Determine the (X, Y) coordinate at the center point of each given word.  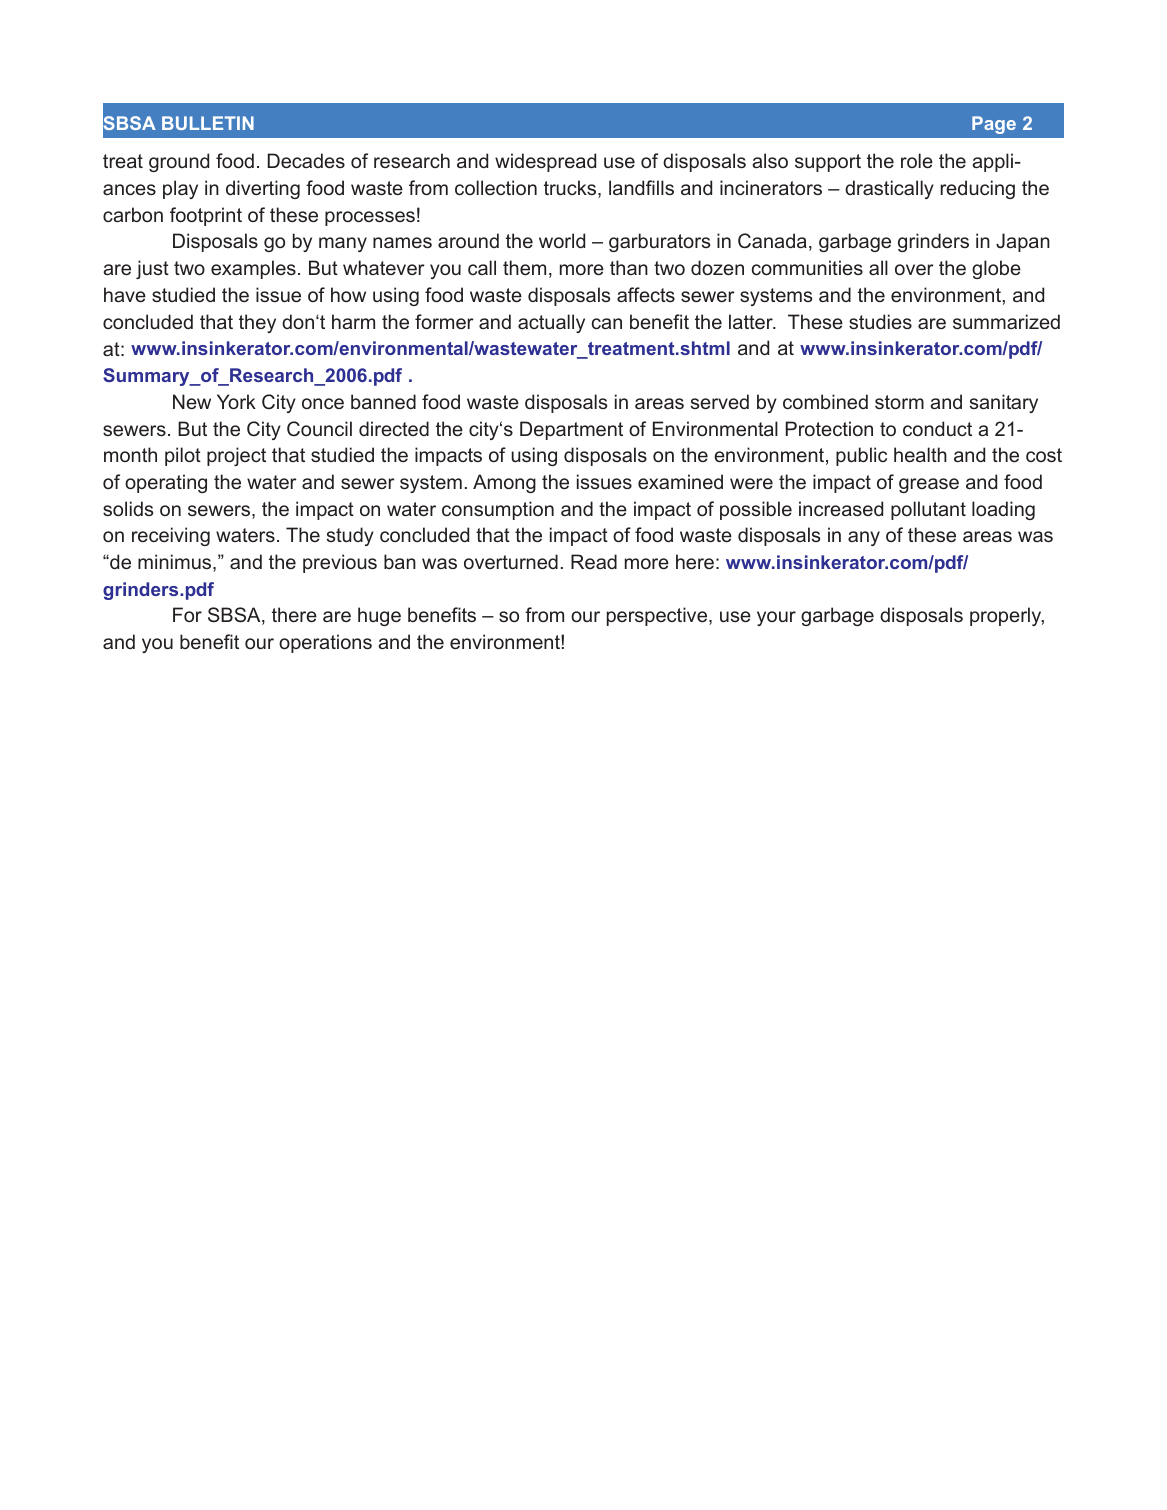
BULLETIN (208, 123)
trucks (571, 189)
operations (325, 643)
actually (551, 323)
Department (571, 430)
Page (994, 125)
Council (319, 428)
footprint (206, 216)
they (257, 323)
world (562, 240)
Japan (1023, 242)
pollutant (928, 510)
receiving (171, 536)
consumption (498, 510)
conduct (937, 428)
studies (880, 321)
